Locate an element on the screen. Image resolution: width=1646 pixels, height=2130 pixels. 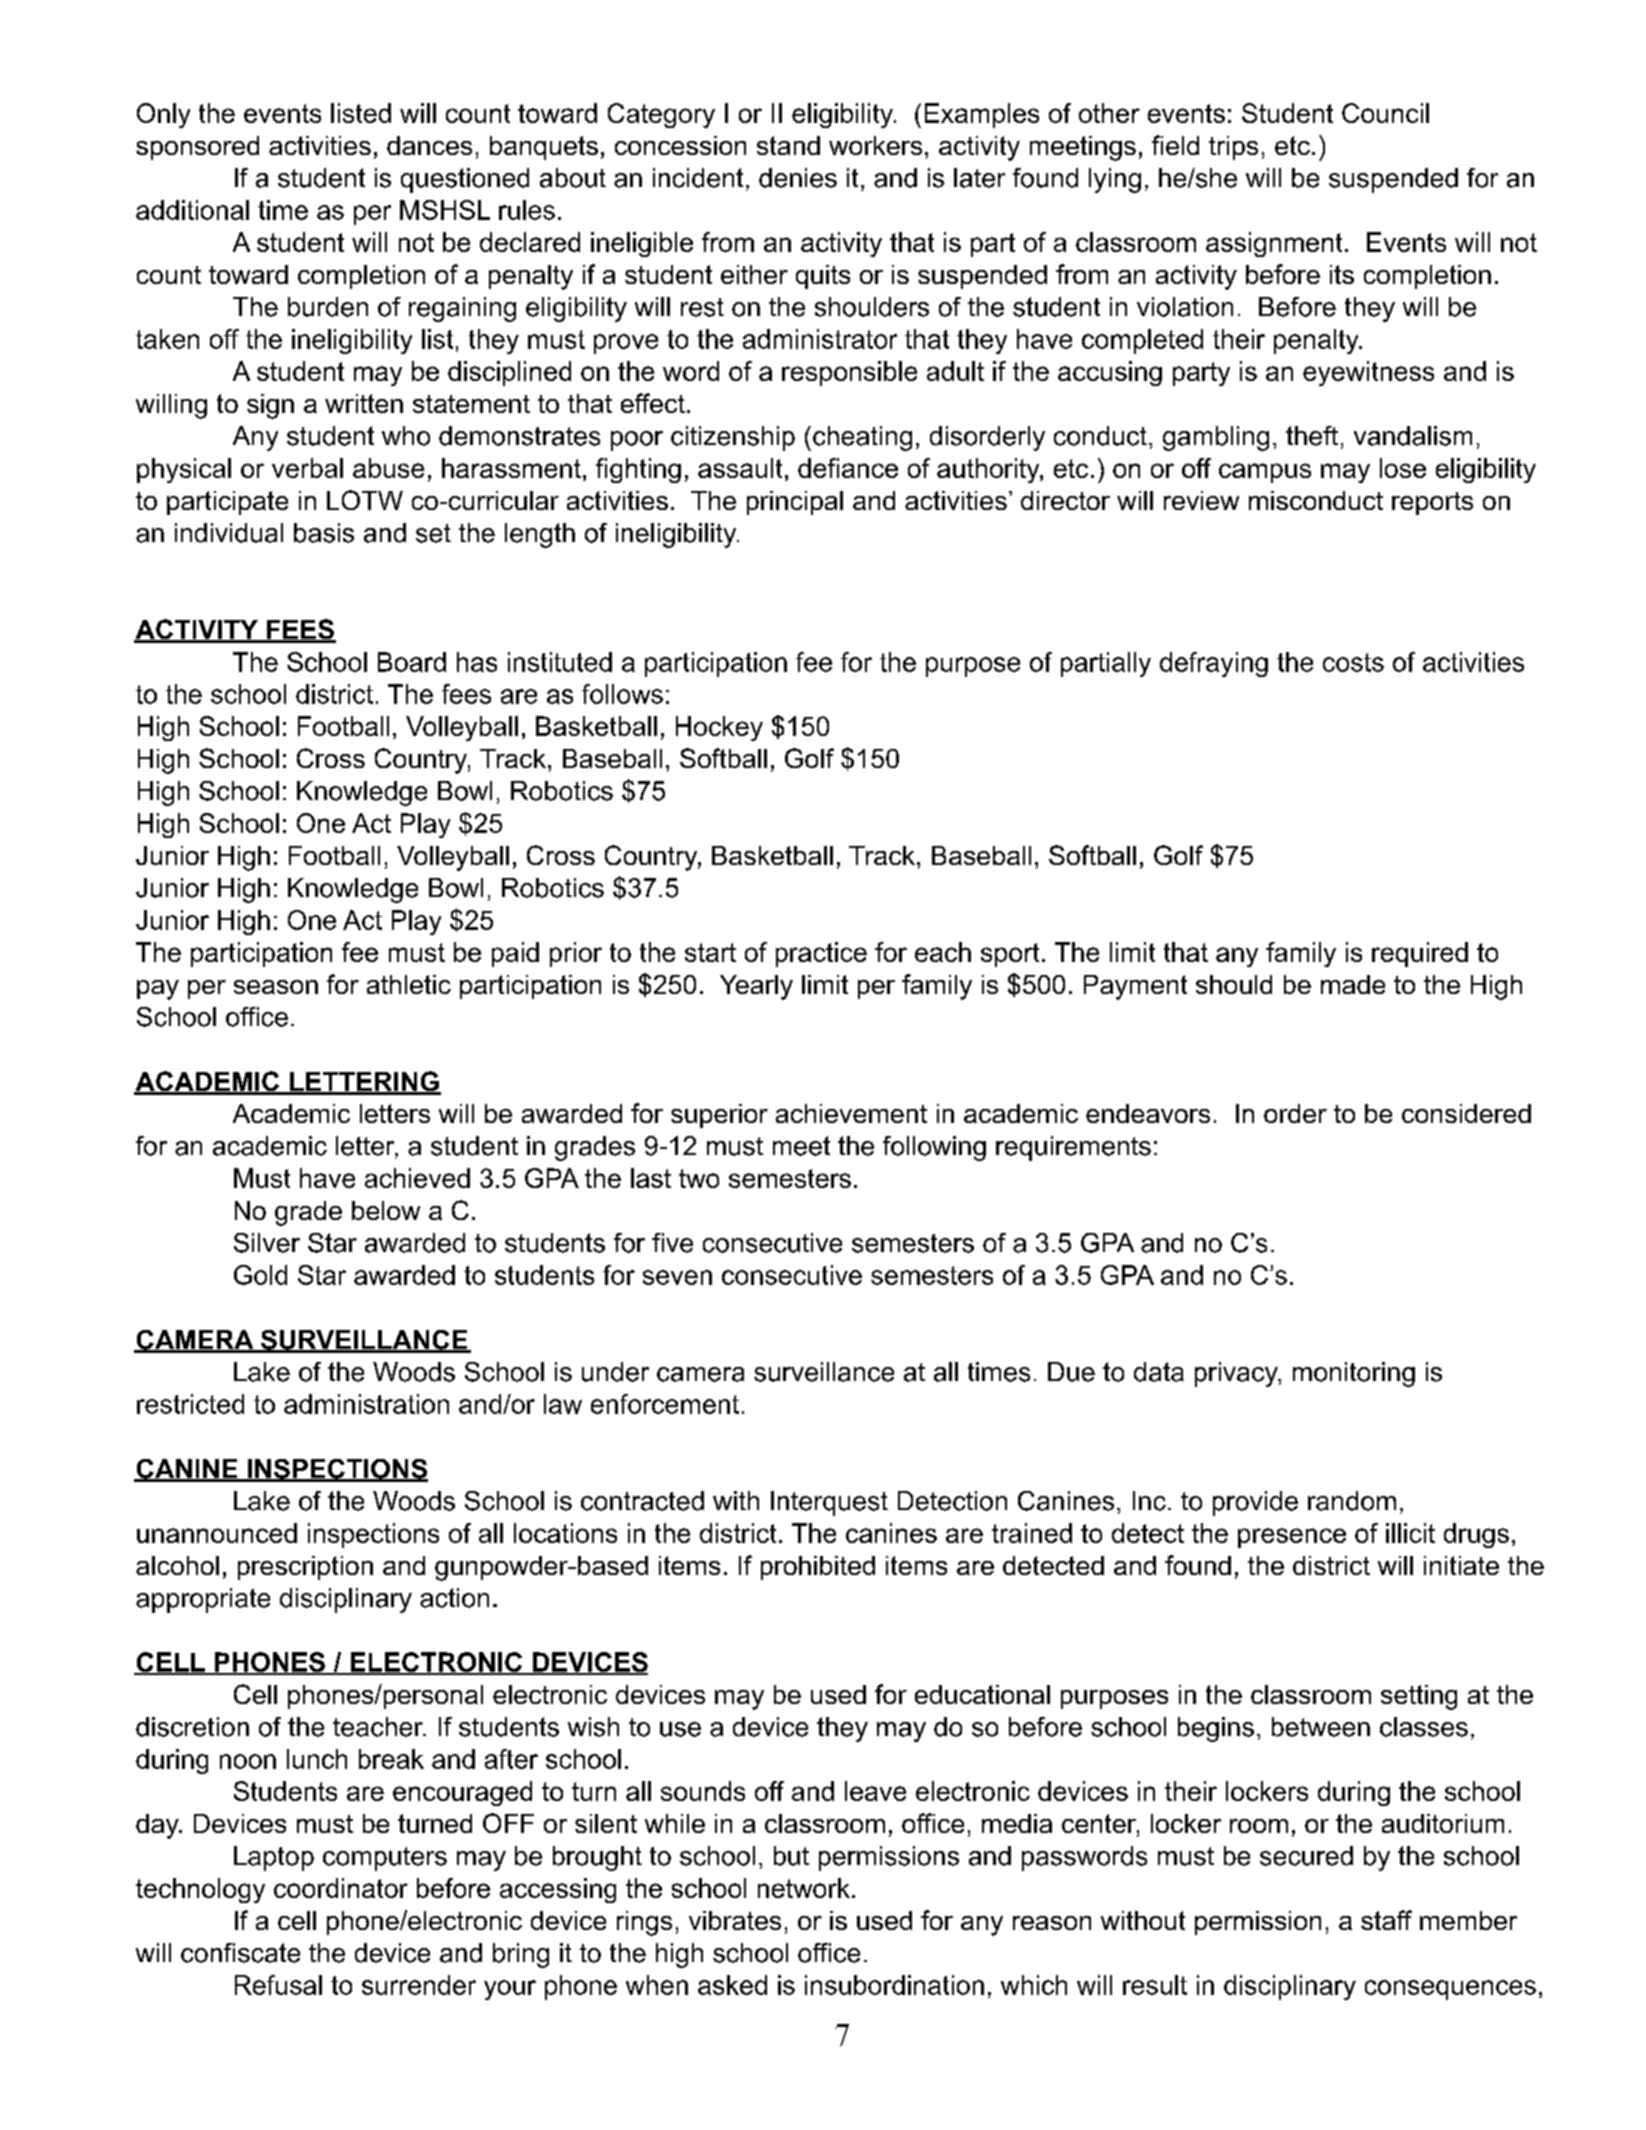
dances is located at coordinates (429, 145).
